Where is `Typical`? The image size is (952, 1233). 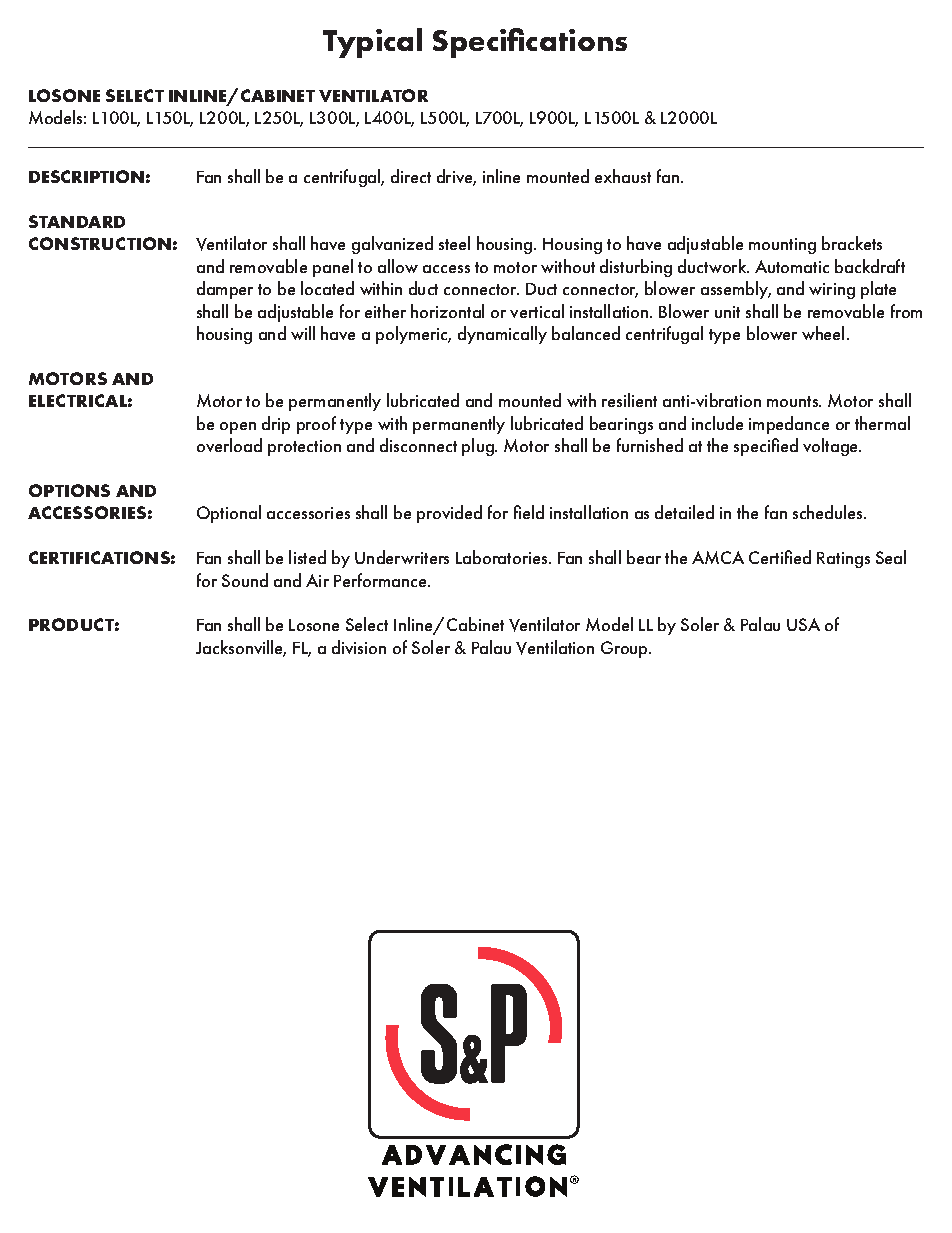
Typical is located at coordinates (372, 43).
